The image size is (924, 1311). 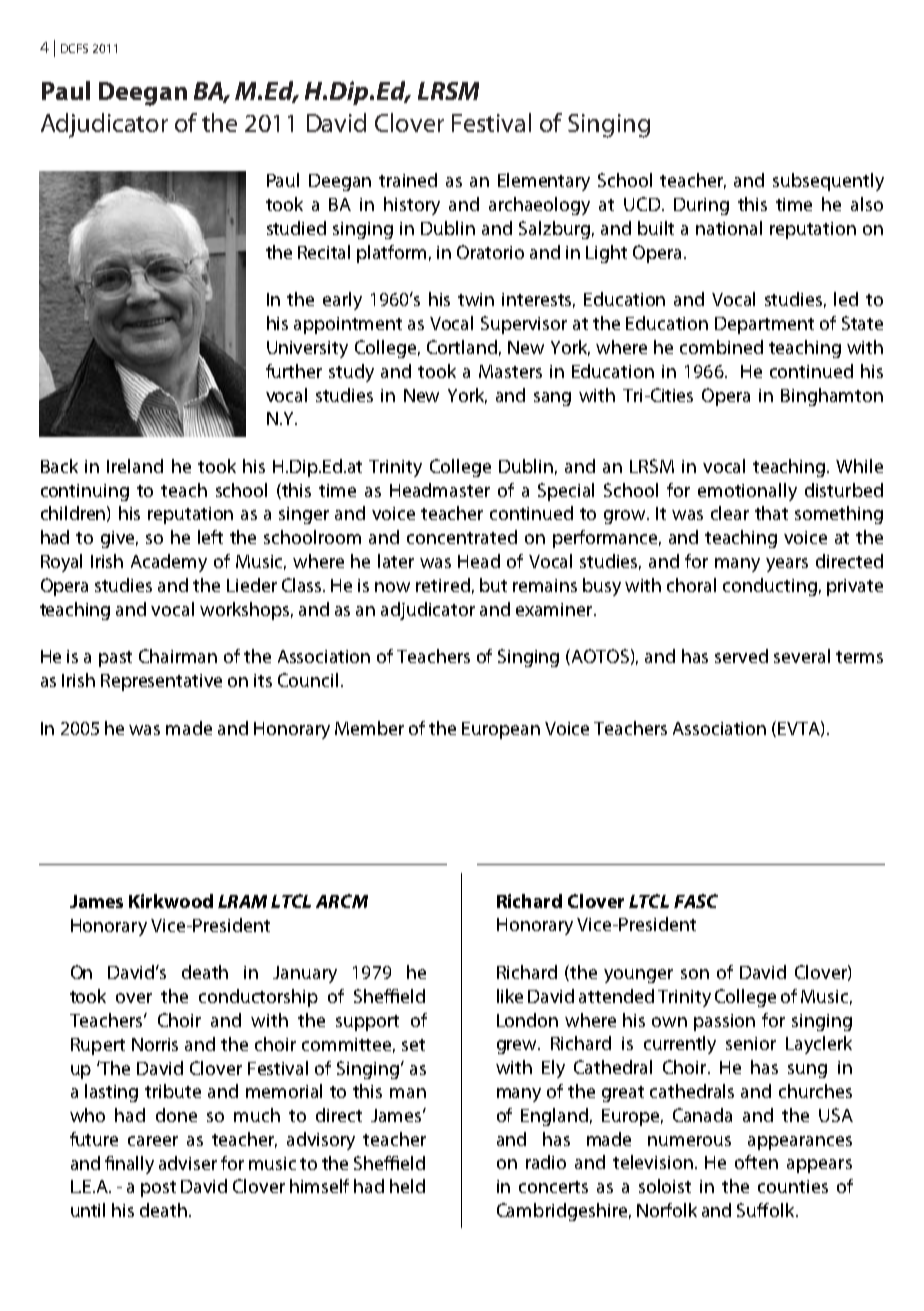 I want to click on Member, so click(x=369, y=728).
